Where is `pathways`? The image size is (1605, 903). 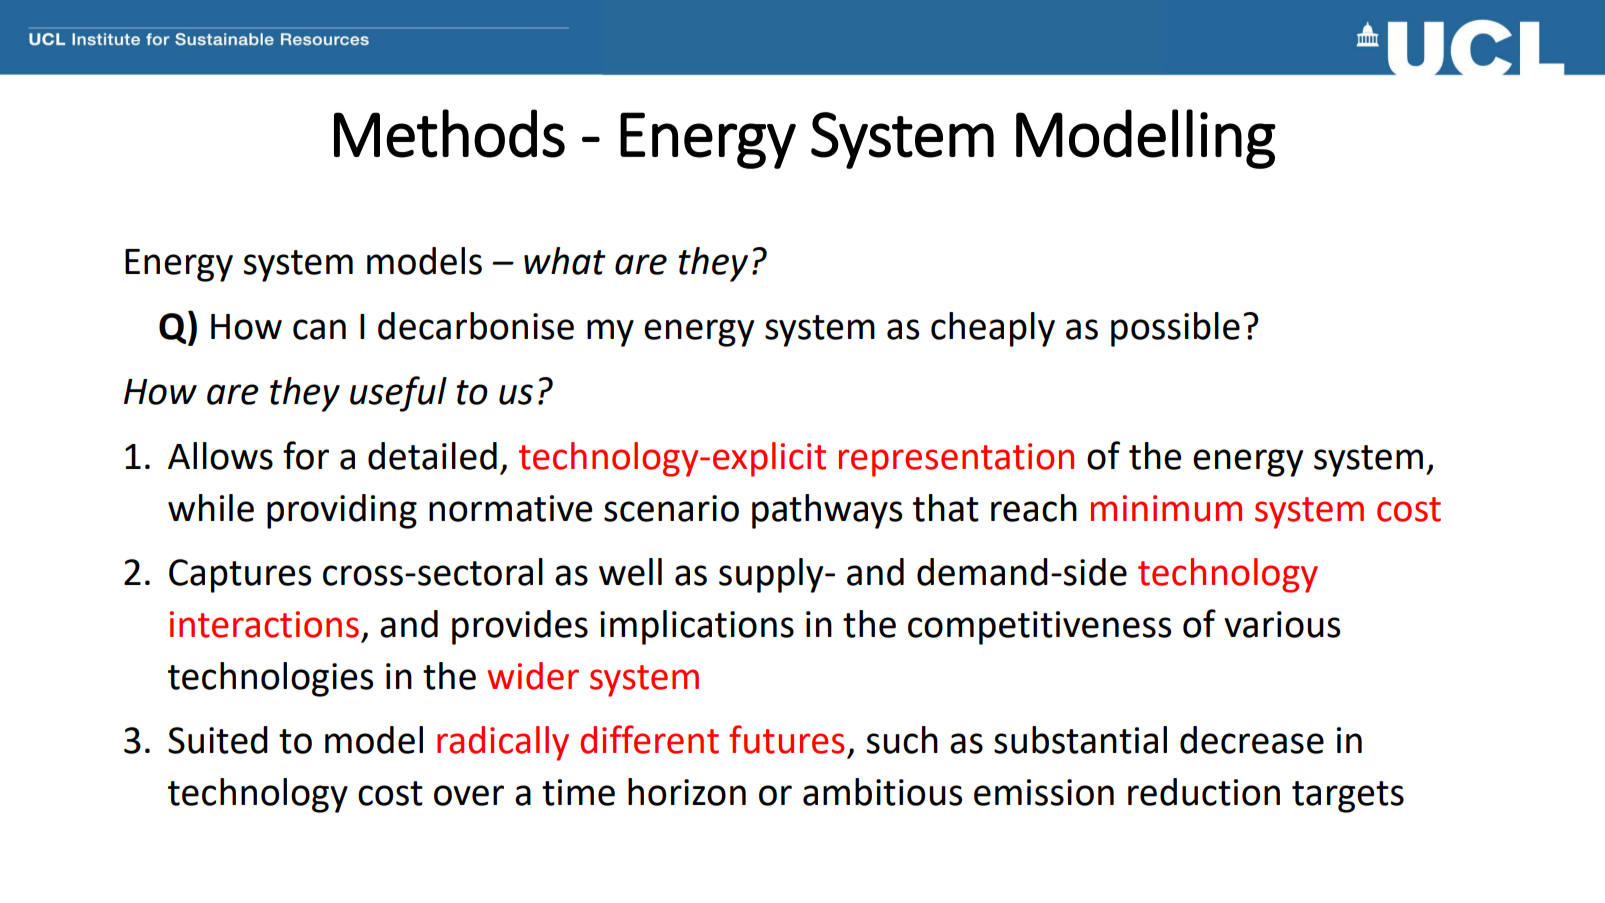 pathways is located at coordinates (827, 511).
